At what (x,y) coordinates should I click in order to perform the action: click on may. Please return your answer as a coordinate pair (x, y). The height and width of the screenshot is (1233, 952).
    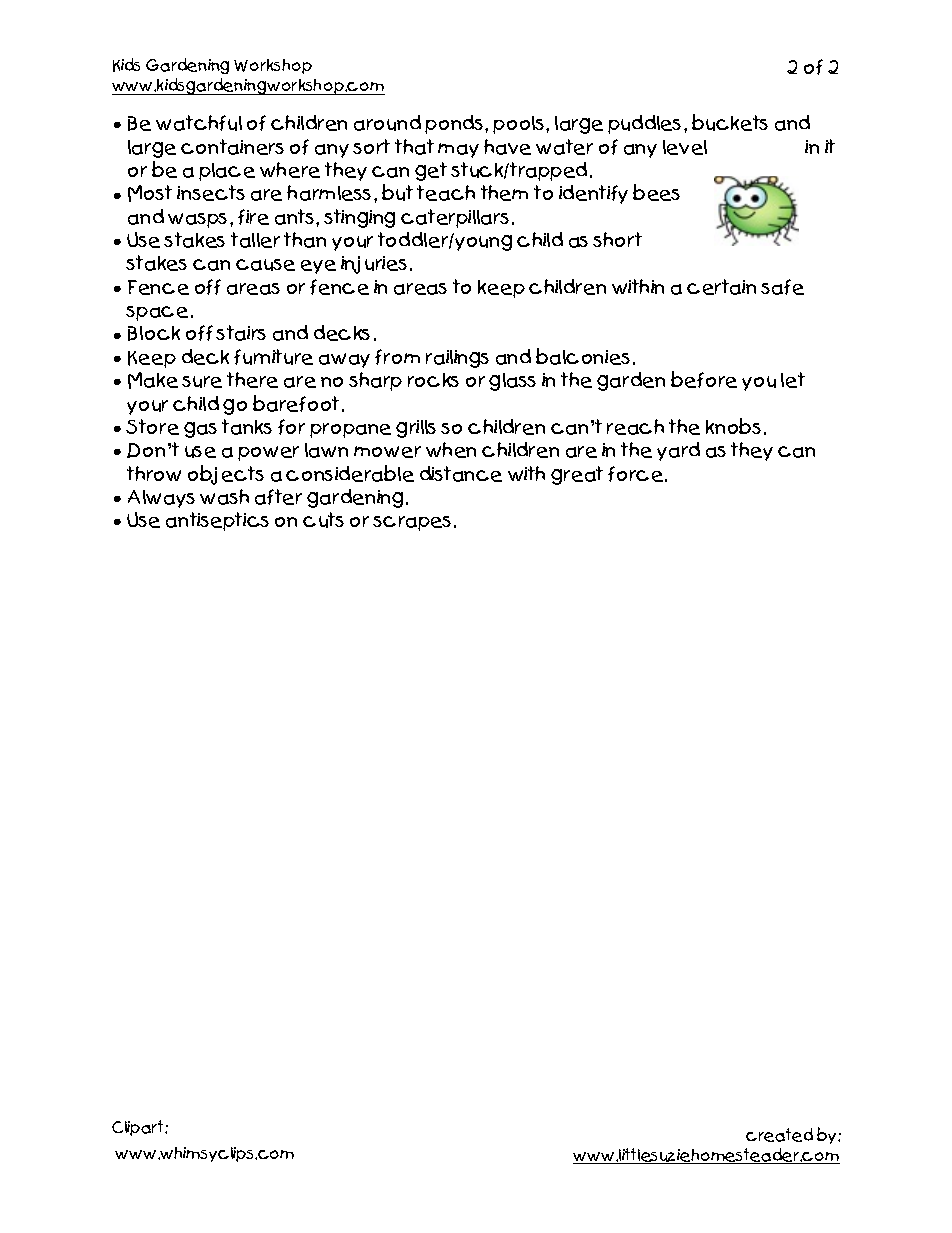
    Looking at the image, I should click on (458, 150).
